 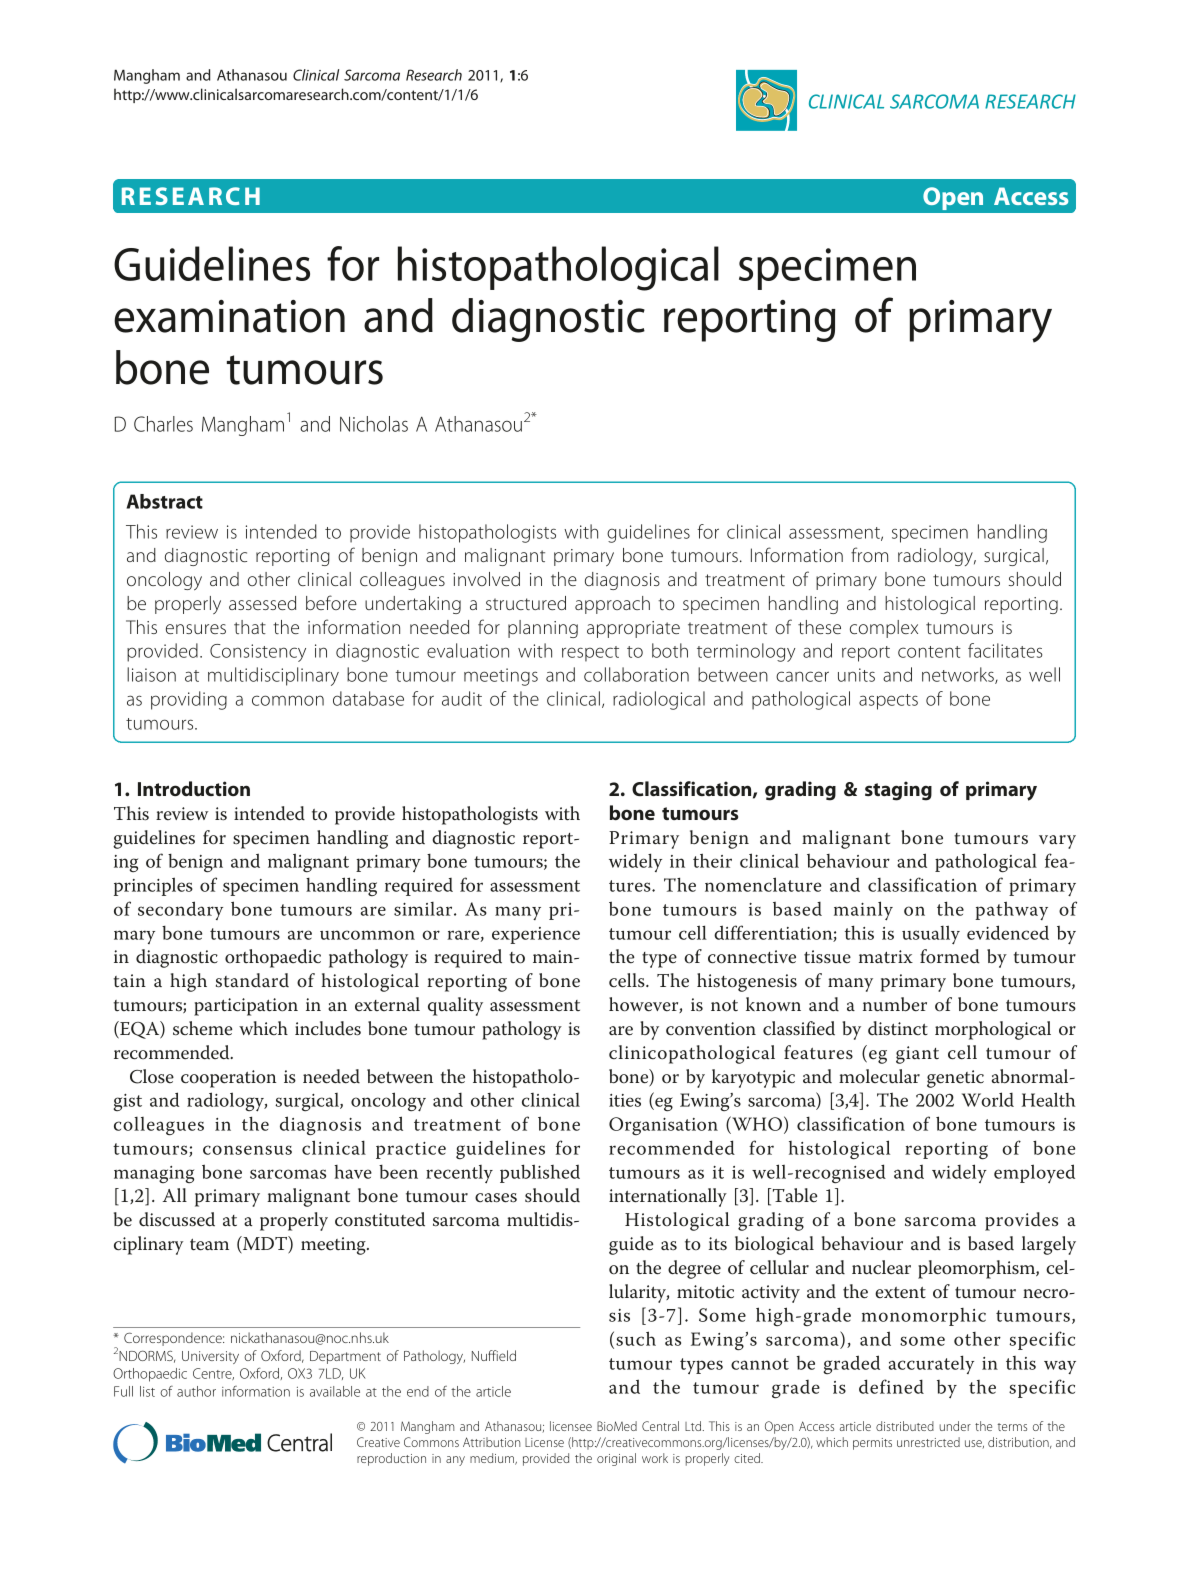 What do you see at coordinates (659, 700) in the page?
I see `radiological` at bounding box center [659, 700].
